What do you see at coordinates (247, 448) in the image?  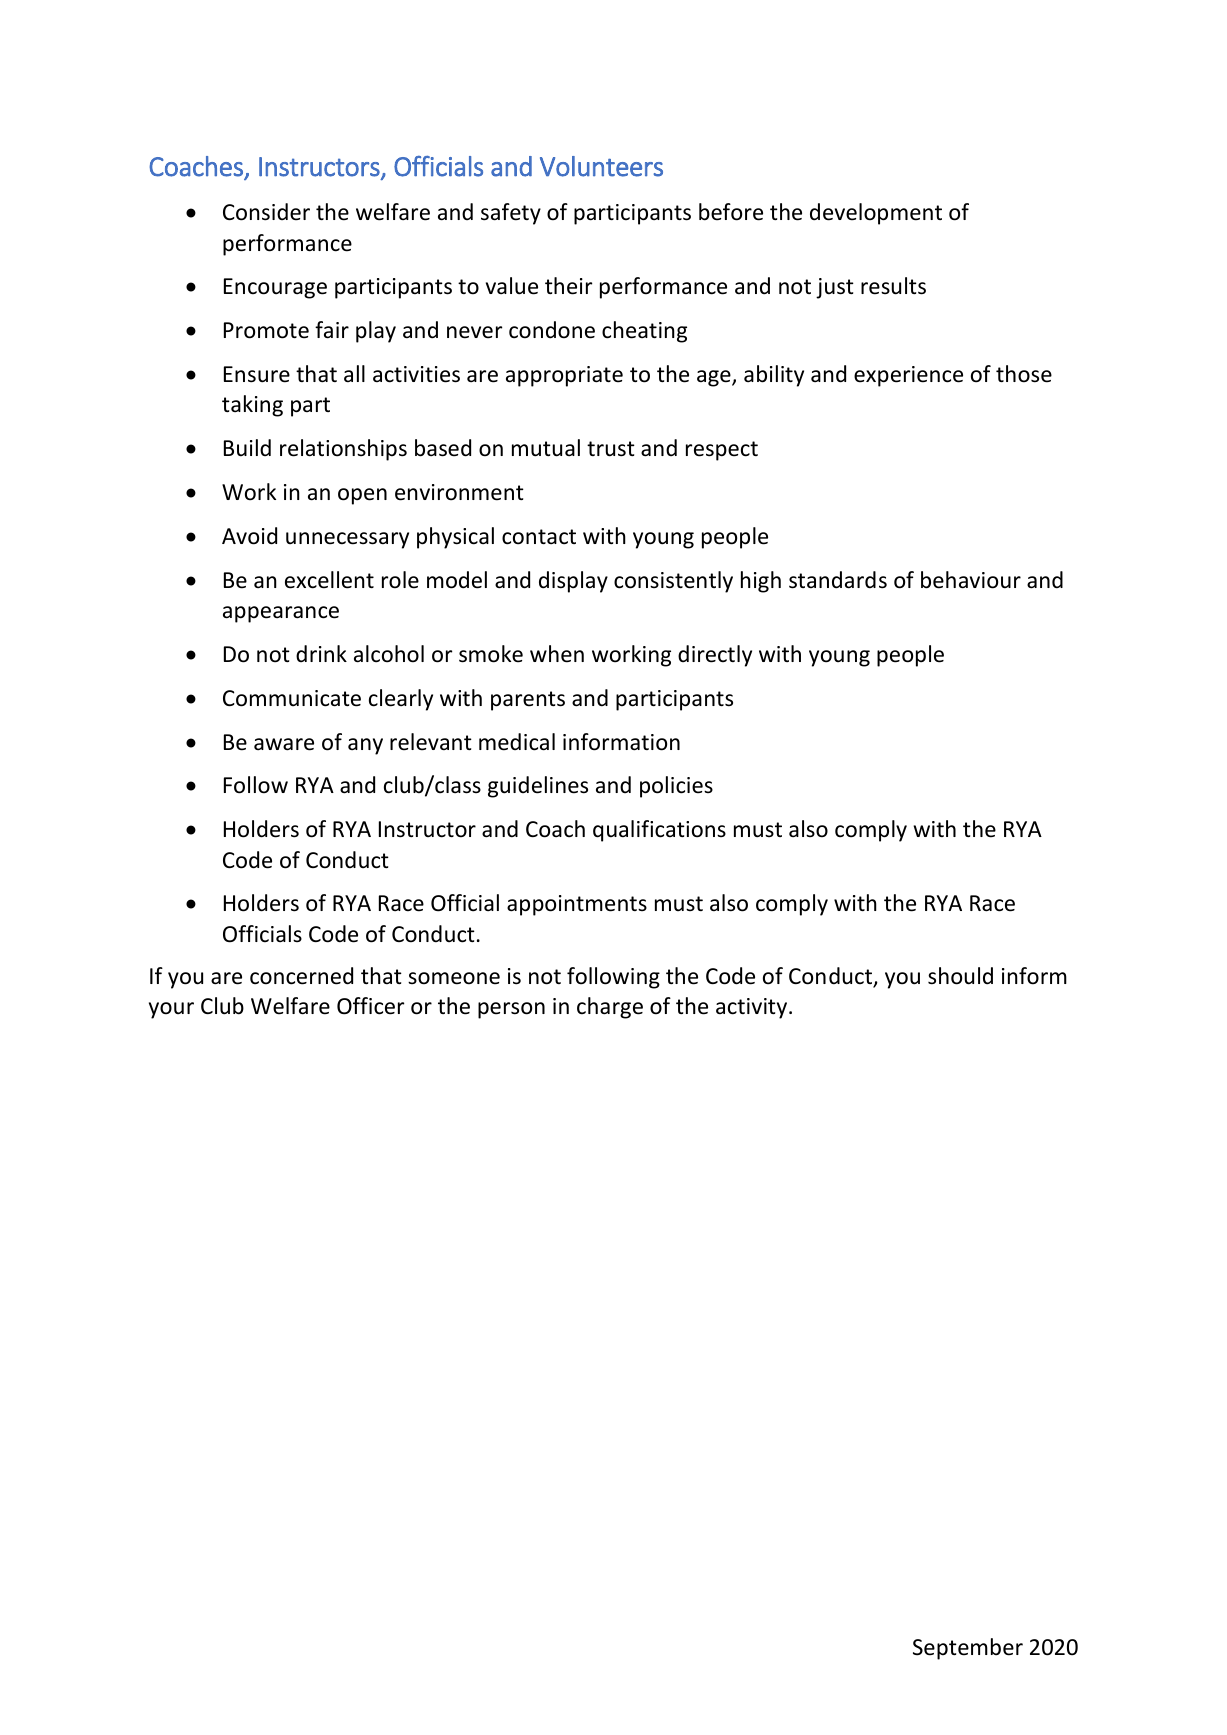 I see `Build` at bounding box center [247, 448].
